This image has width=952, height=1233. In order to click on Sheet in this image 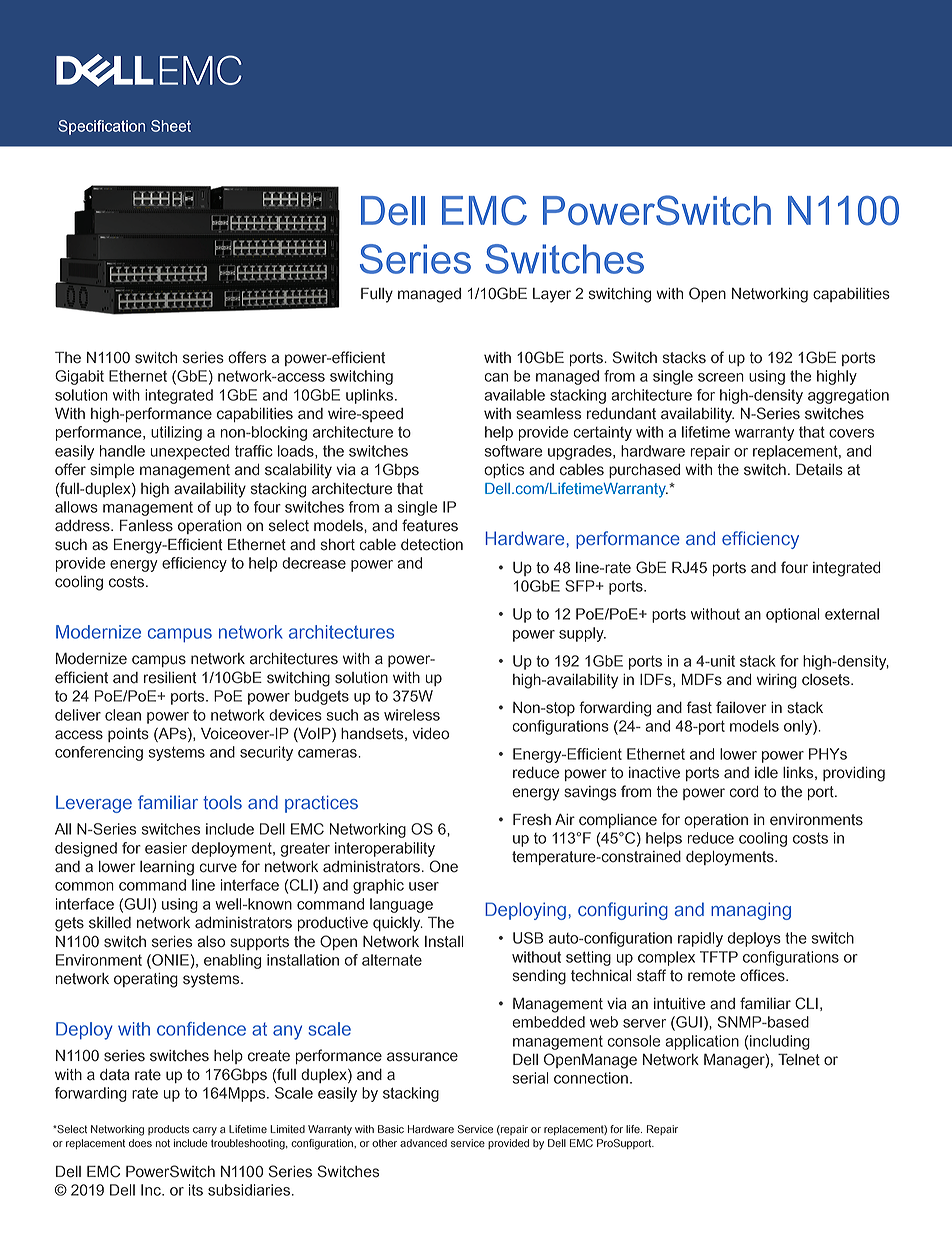, I will do `click(171, 126)`.
